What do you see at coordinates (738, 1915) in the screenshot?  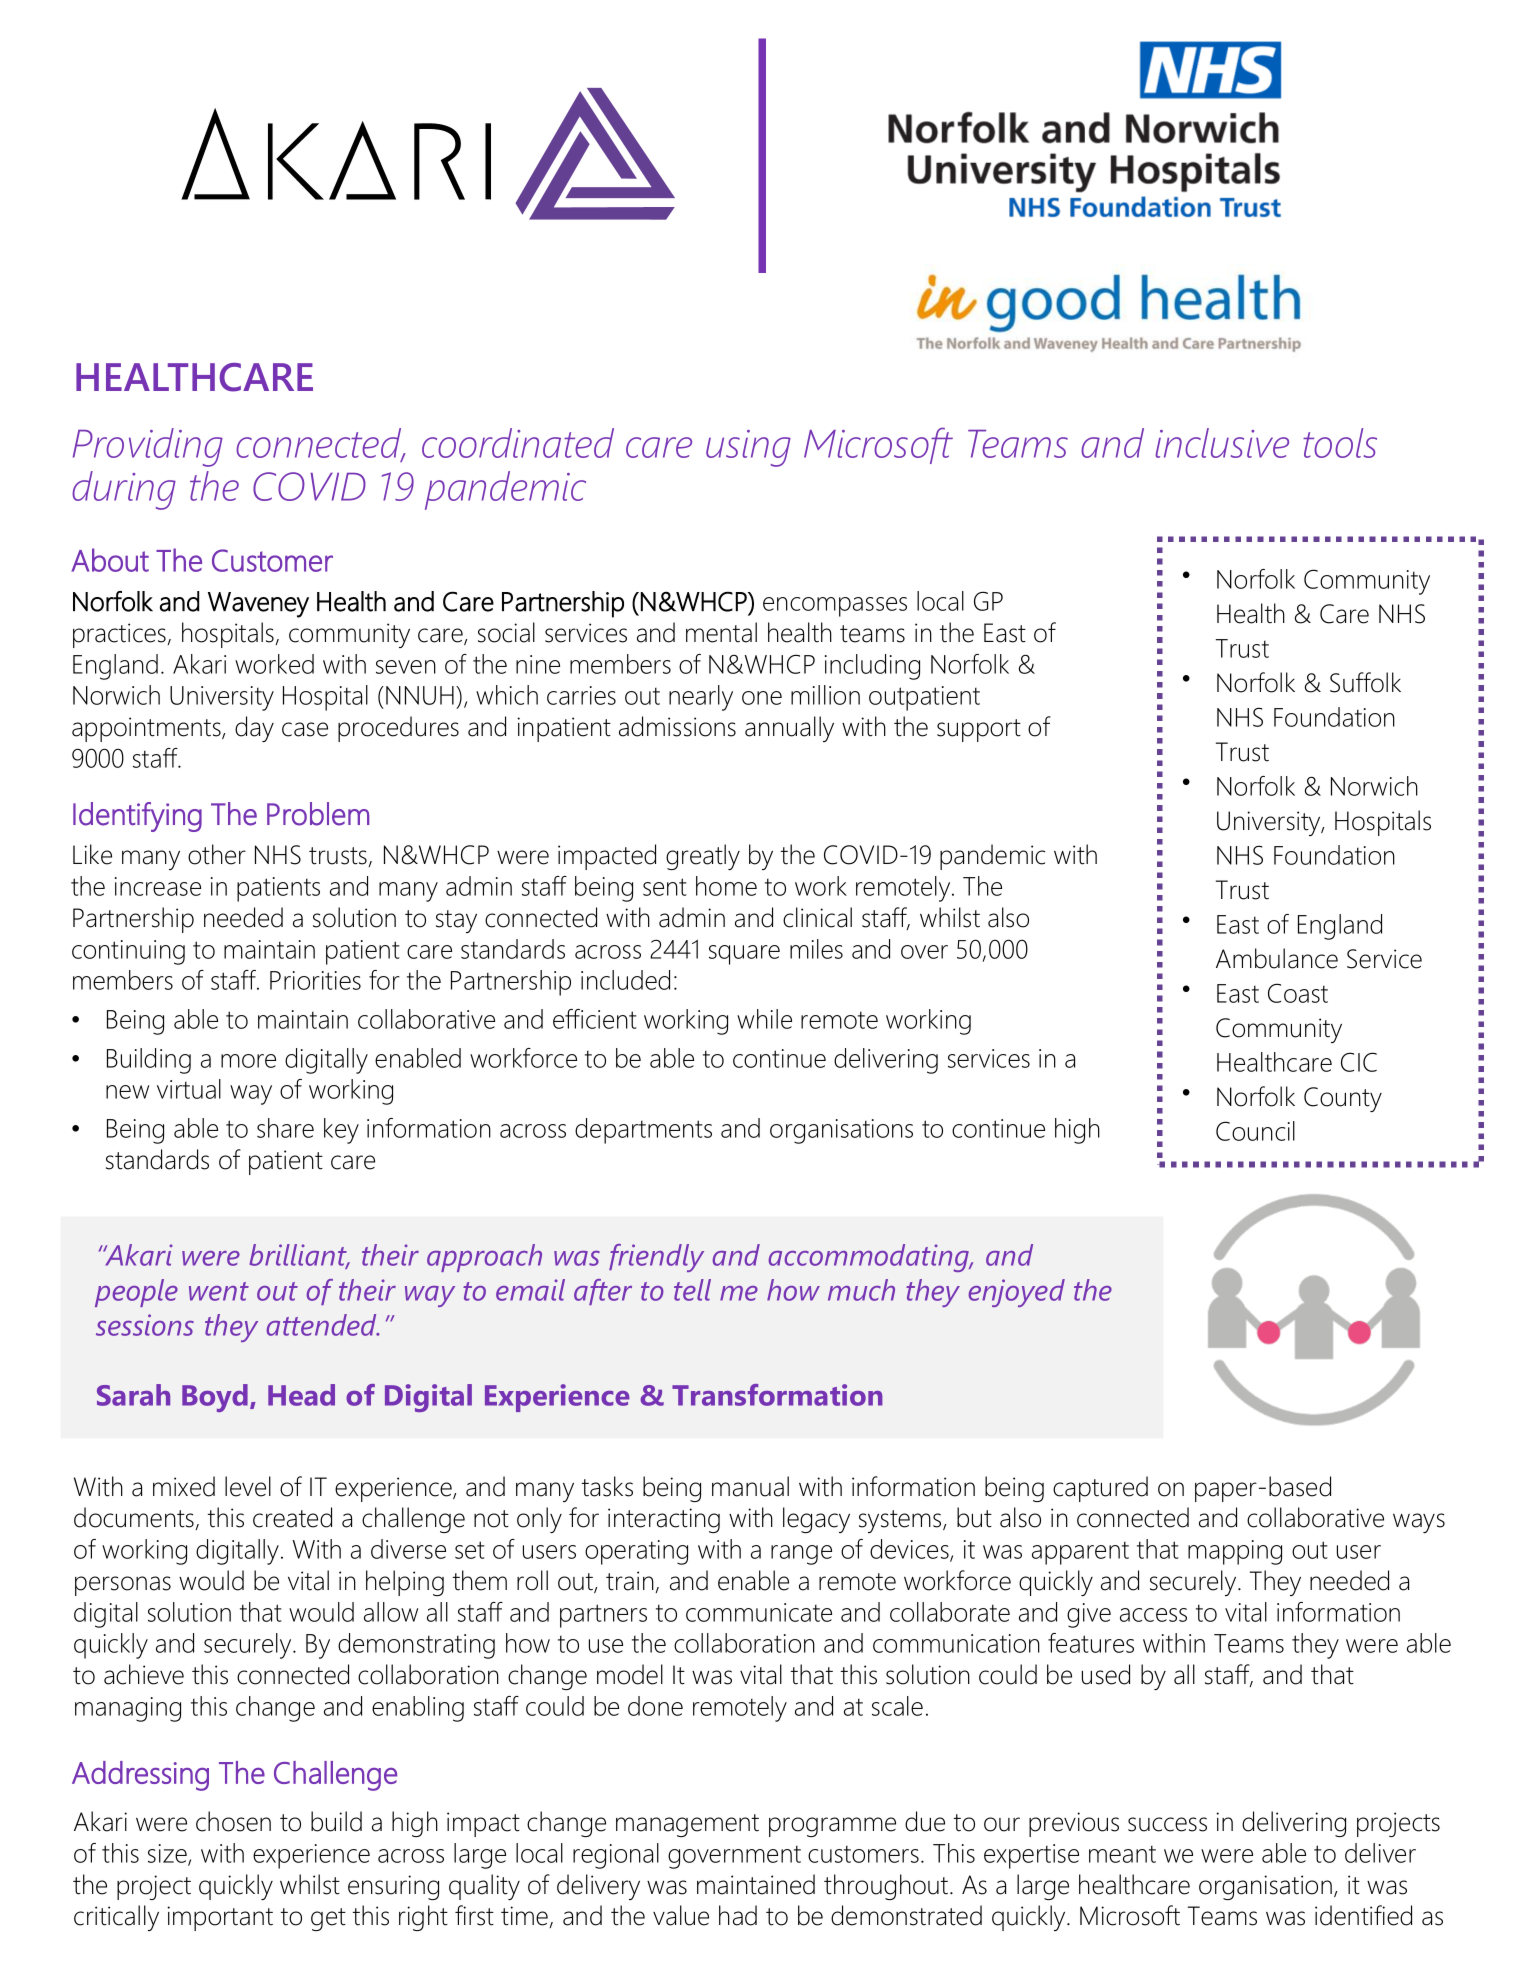 I see `had` at bounding box center [738, 1915].
